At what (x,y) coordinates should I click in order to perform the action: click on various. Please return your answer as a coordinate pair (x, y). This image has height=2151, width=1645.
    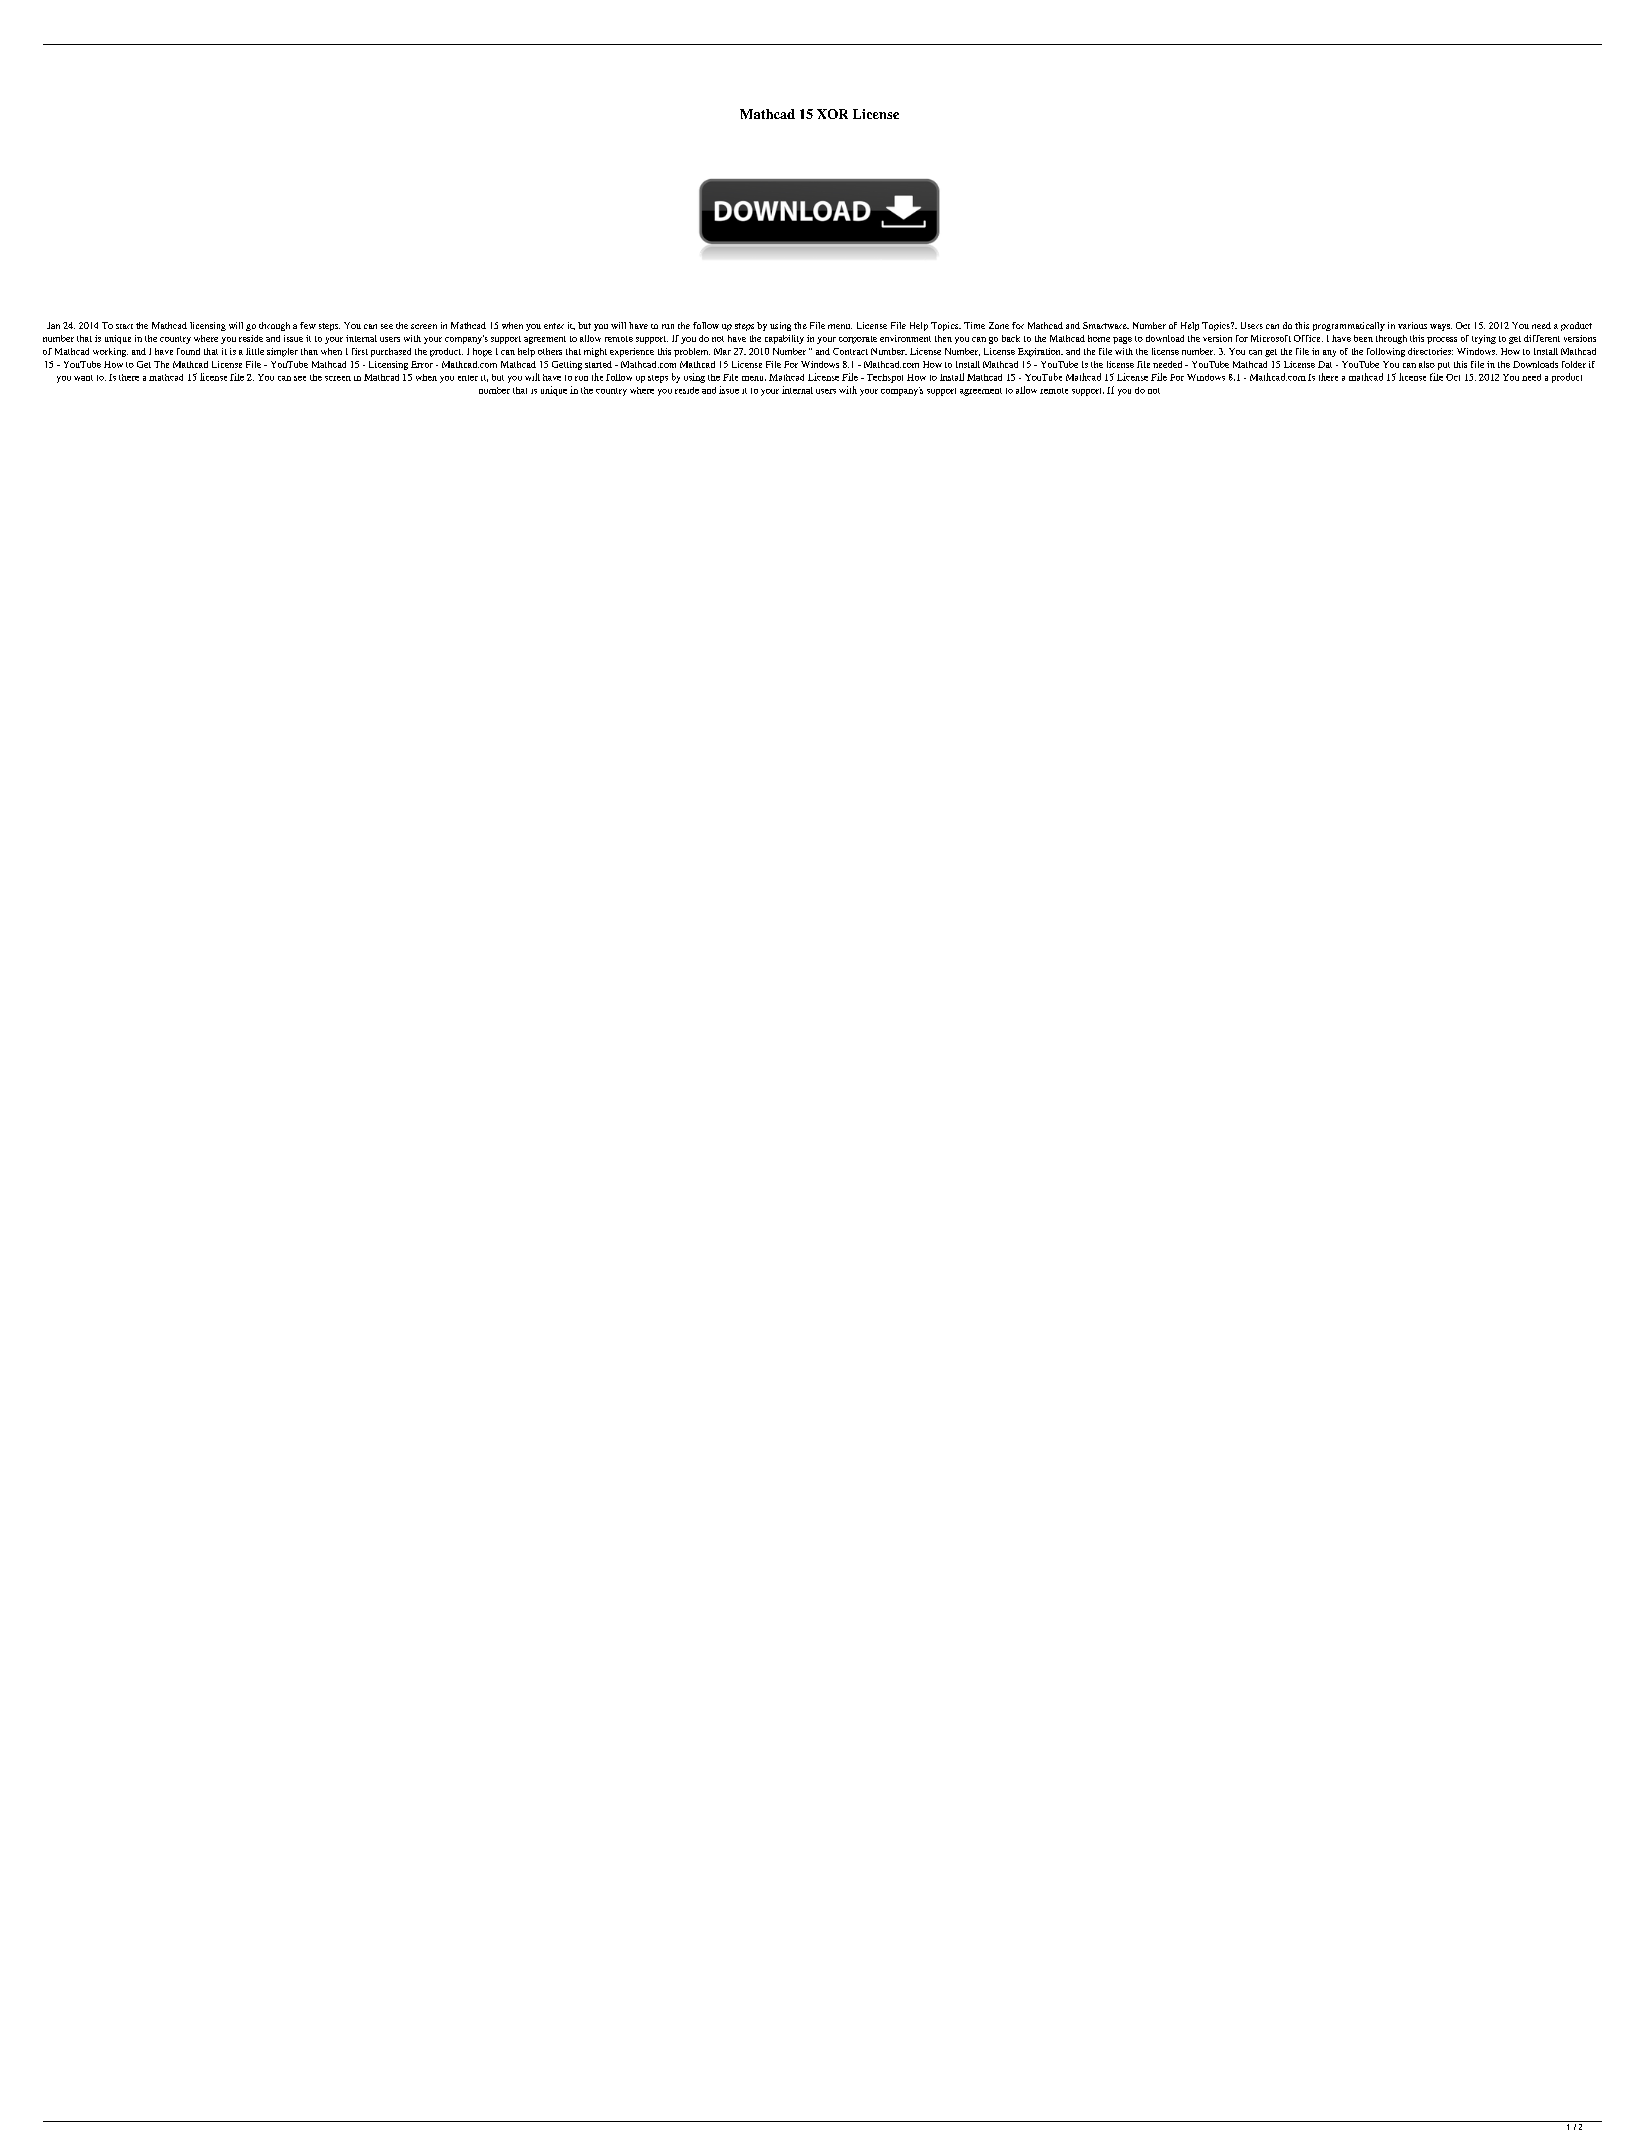
    Looking at the image, I should click on (1412, 325).
